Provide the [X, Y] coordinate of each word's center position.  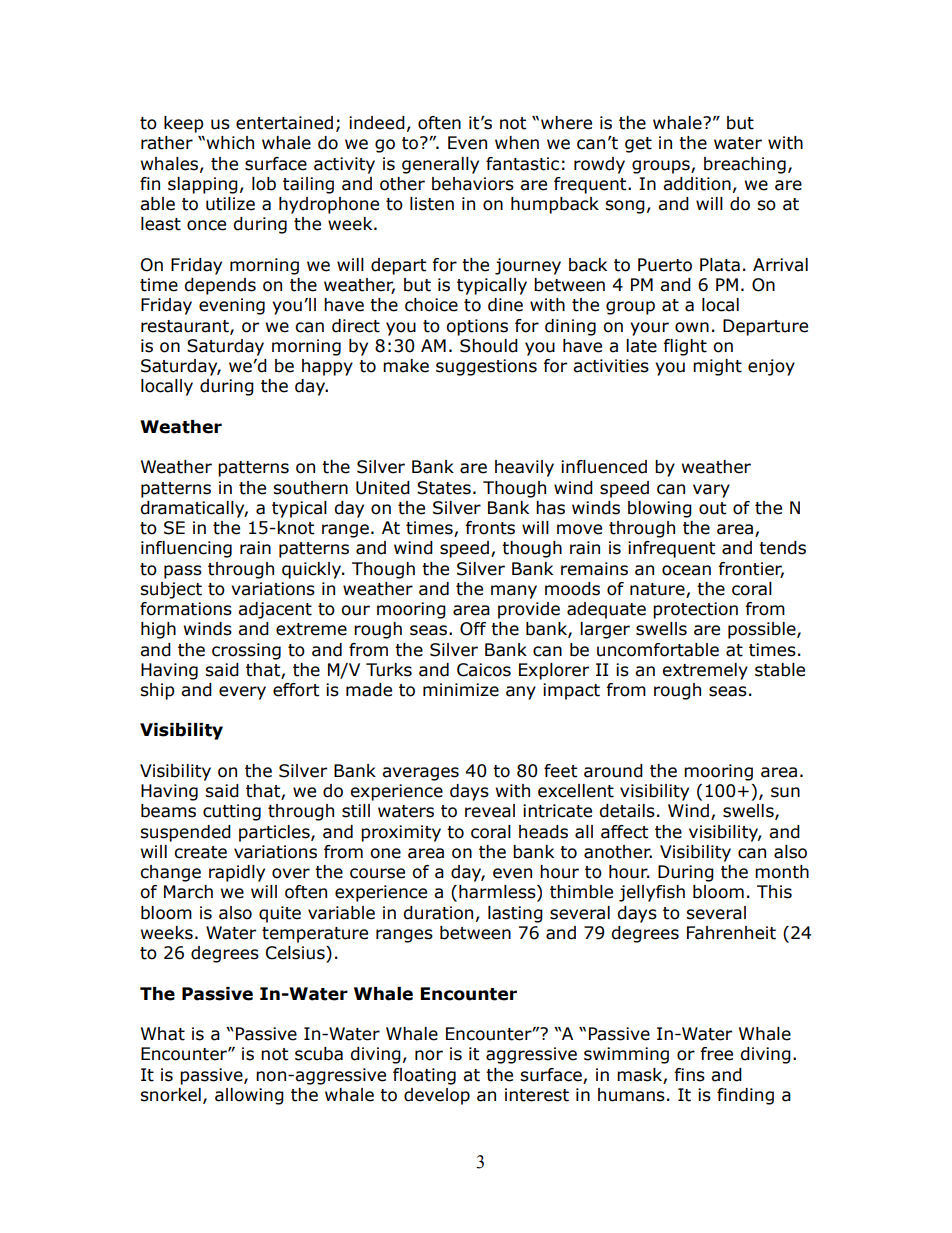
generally [440, 165]
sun [785, 792]
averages [420, 774]
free [716, 1054]
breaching [745, 165]
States [444, 488]
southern [310, 488]
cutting [232, 812]
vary [711, 491]
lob [264, 184]
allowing [249, 1096]
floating [424, 1076]
